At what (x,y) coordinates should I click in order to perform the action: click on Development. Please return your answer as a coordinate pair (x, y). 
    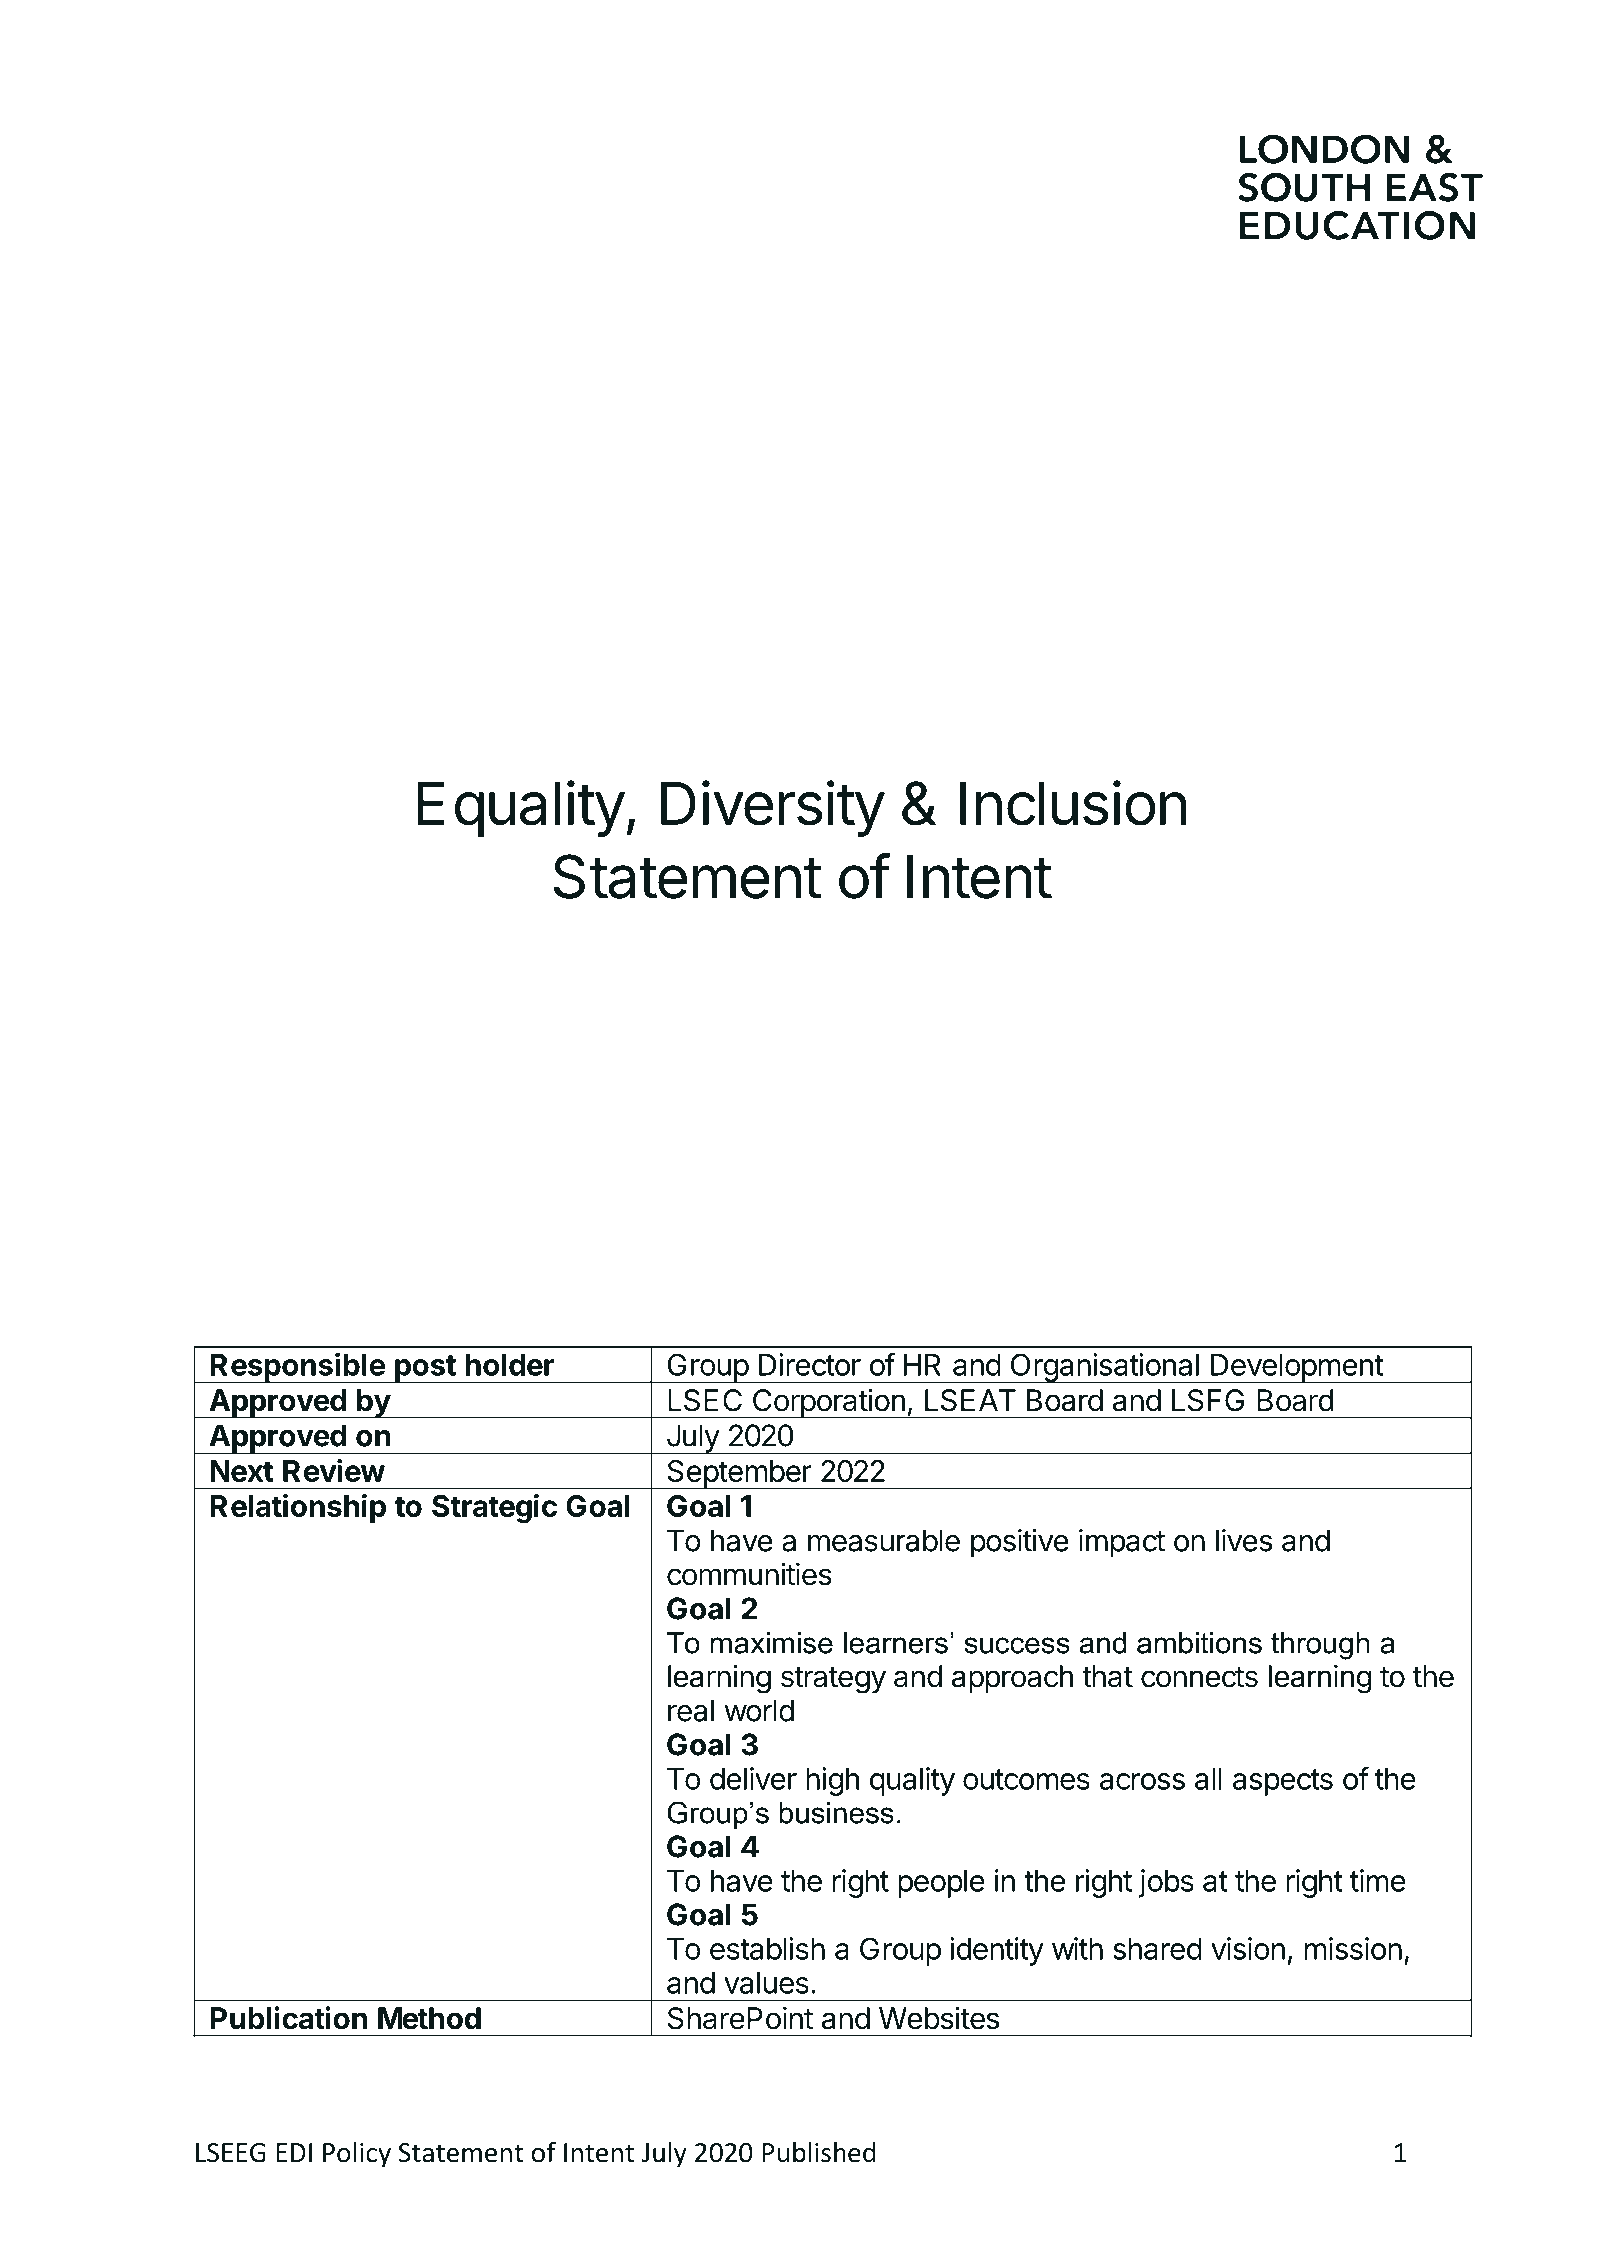
    Looking at the image, I should click on (1296, 1368).
